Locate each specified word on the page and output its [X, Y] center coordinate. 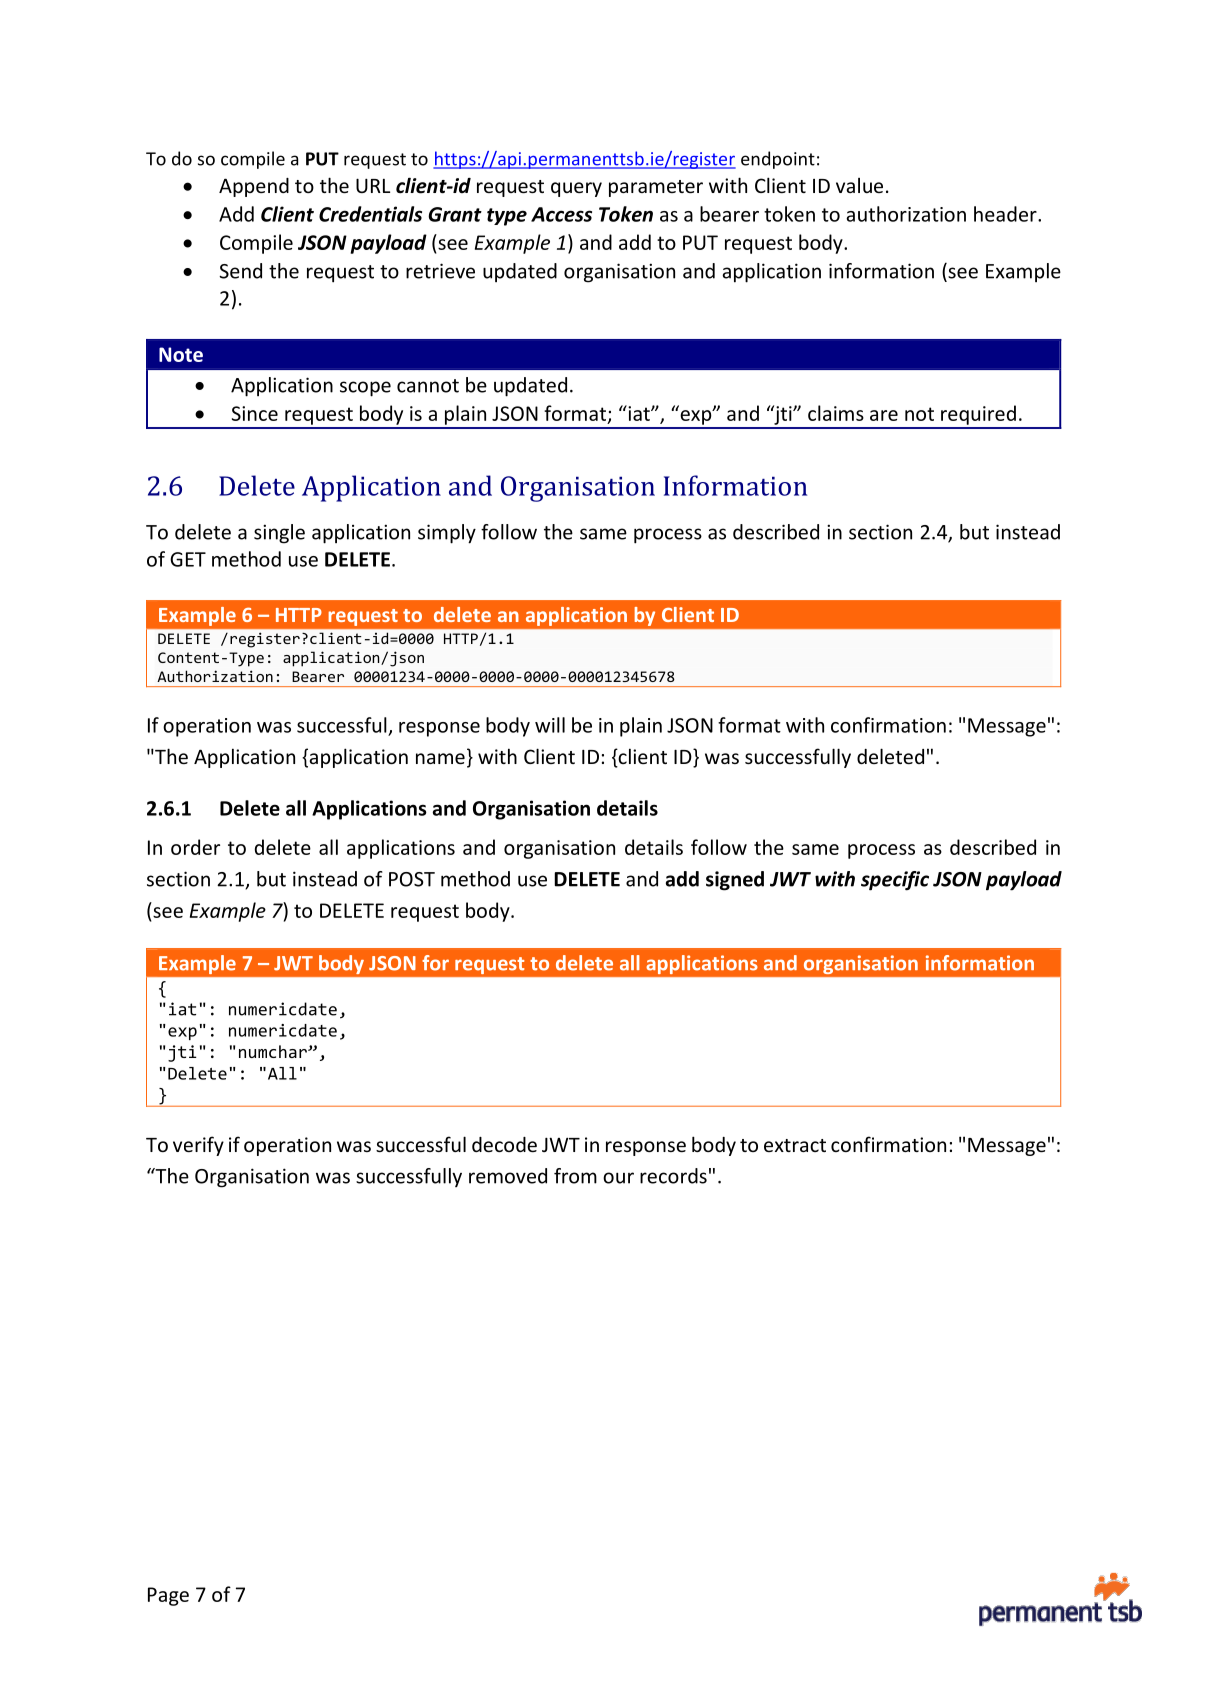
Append [254, 187]
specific [895, 881]
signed [735, 881]
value [859, 185]
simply [447, 534]
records [673, 1176]
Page [168, 1596]
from [575, 1176]
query [576, 189]
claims [836, 413]
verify [198, 1146]
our [618, 1178]
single [279, 534]
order [195, 847]
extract [795, 1145]
